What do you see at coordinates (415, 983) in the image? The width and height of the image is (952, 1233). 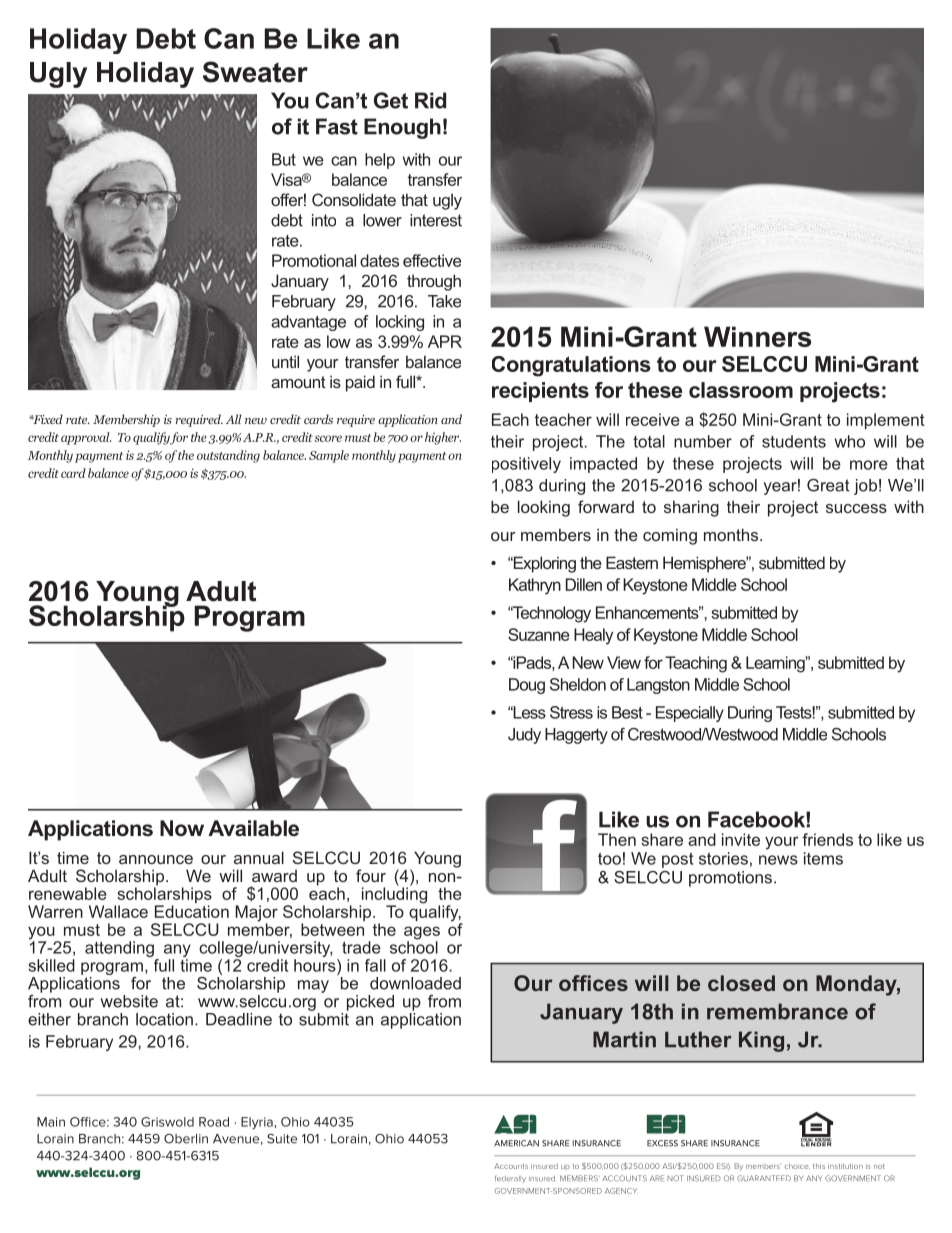 I see `downloaded` at bounding box center [415, 983].
